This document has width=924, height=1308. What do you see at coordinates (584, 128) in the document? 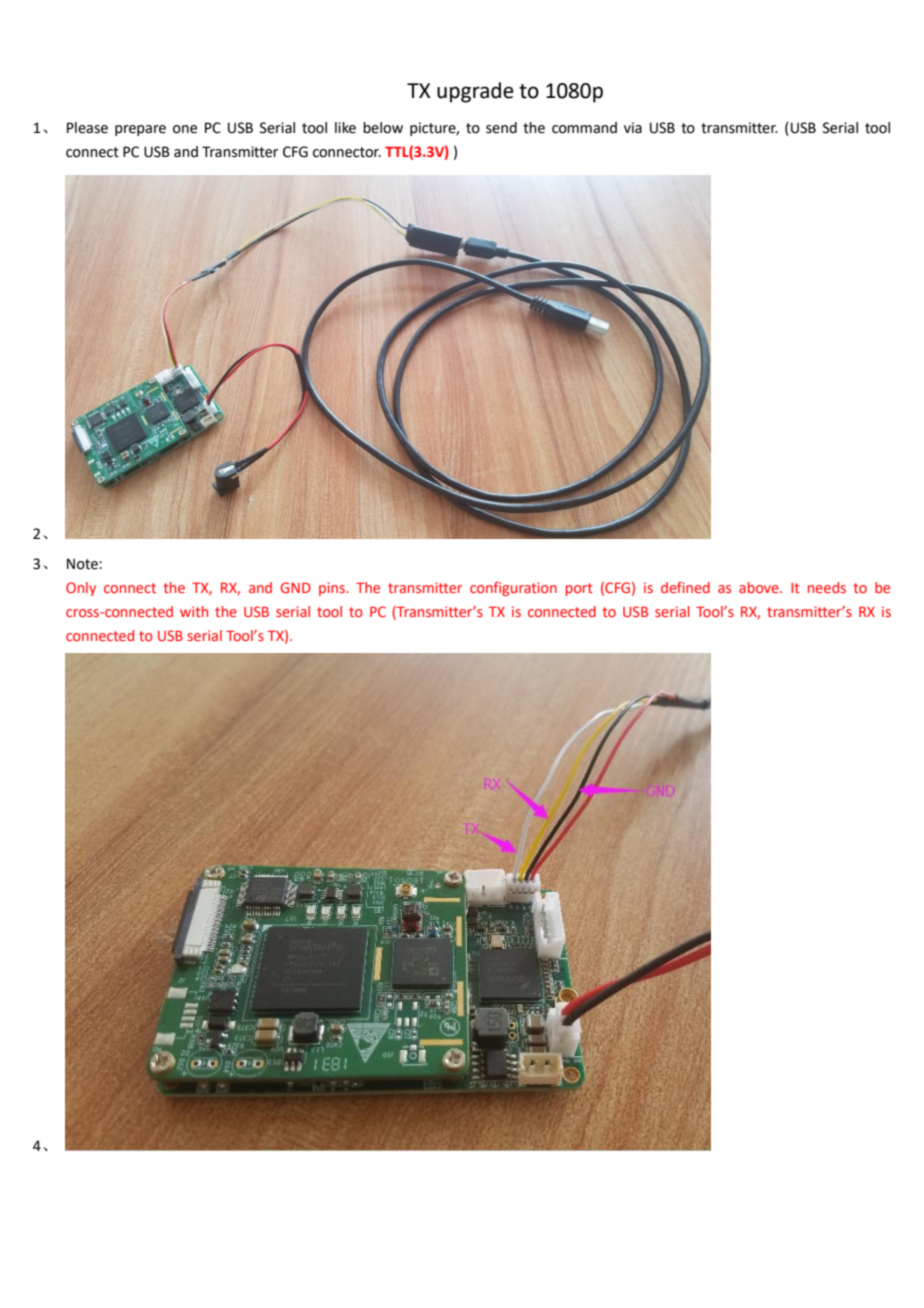
I see `command` at bounding box center [584, 128].
